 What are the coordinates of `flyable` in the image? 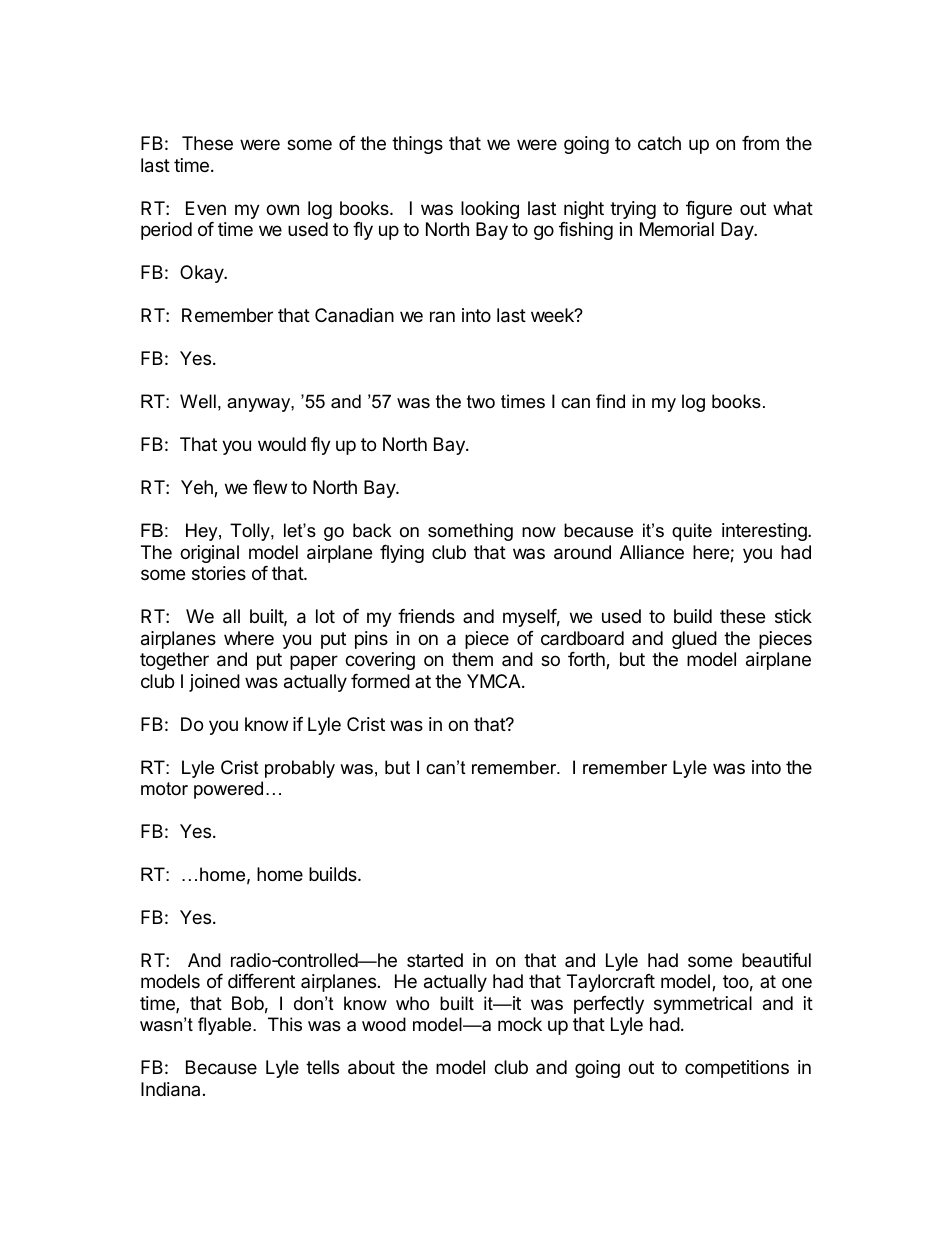 It's located at (226, 1026).
